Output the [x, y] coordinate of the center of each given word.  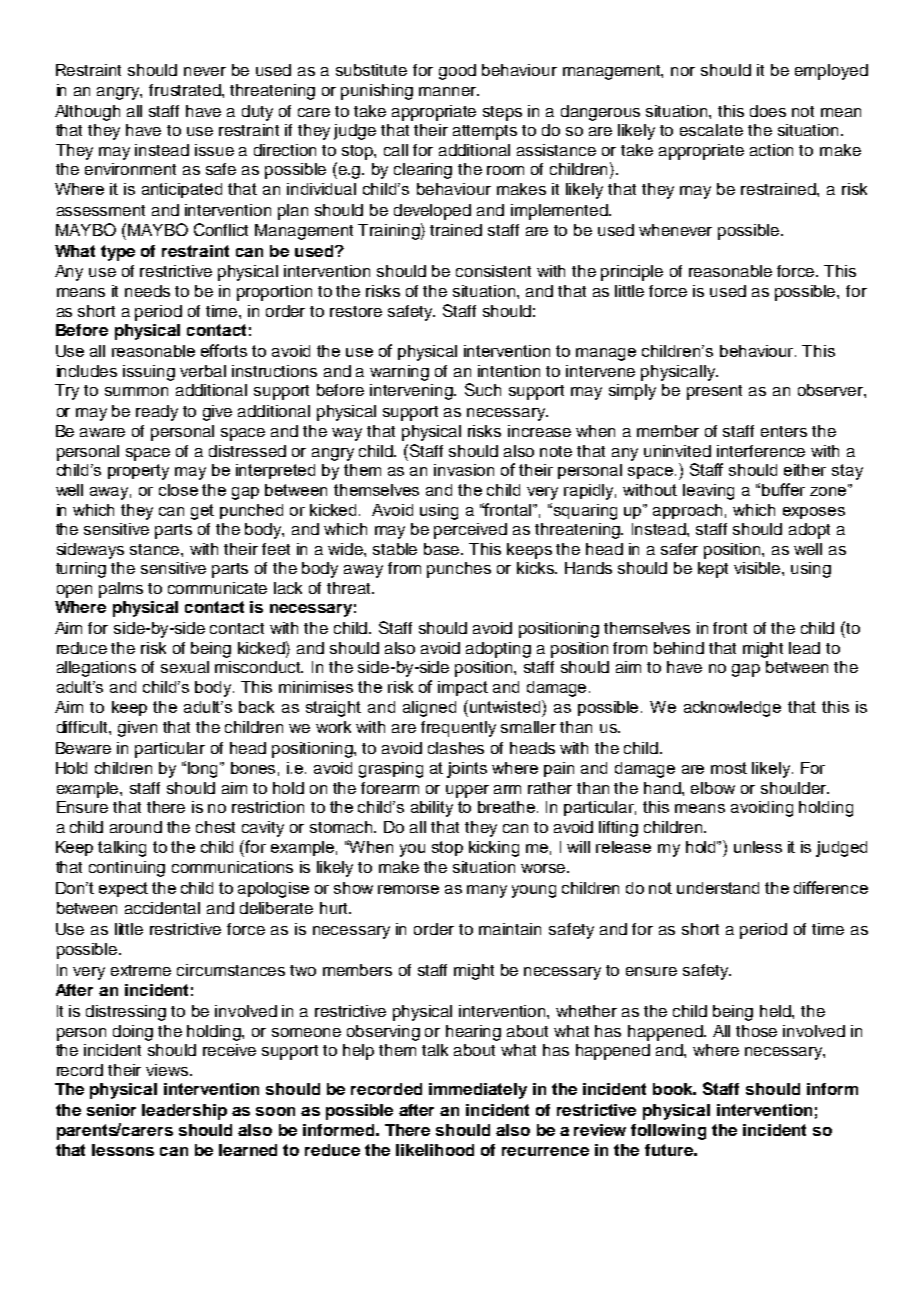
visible [758, 568]
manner [449, 91]
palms [121, 590]
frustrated [186, 90]
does [768, 111]
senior [111, 1110]
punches [459, 570]
